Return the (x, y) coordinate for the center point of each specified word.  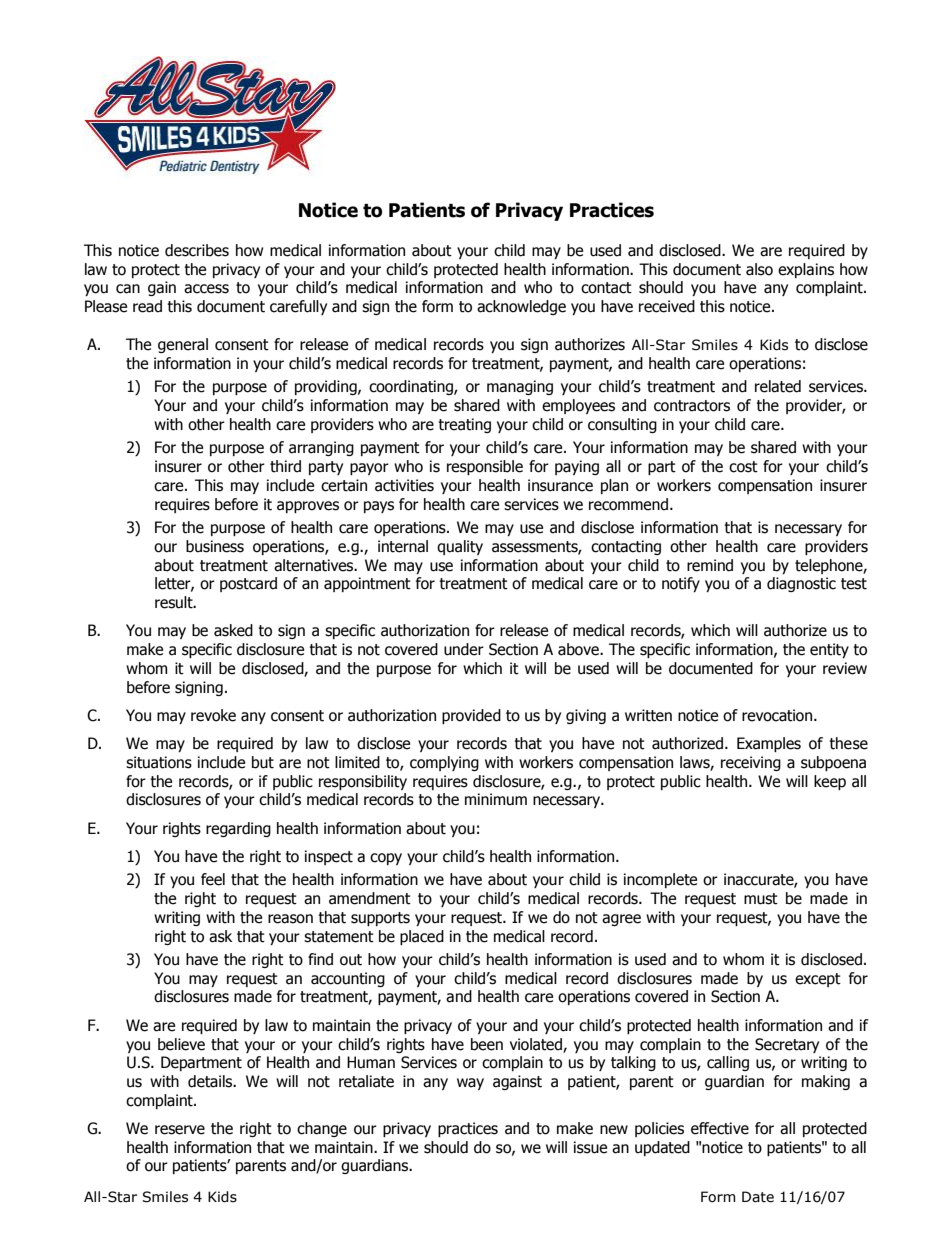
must (761, 899)
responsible (485, 467)
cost (743, 467)
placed (422, 937)
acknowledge (521, 307)
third (285, 466)
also (759, 269)
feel (213, 879)
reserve (180, 1130)
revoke (213, 715)
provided (471, 716)
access (206, 289)
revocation (778, 715)
